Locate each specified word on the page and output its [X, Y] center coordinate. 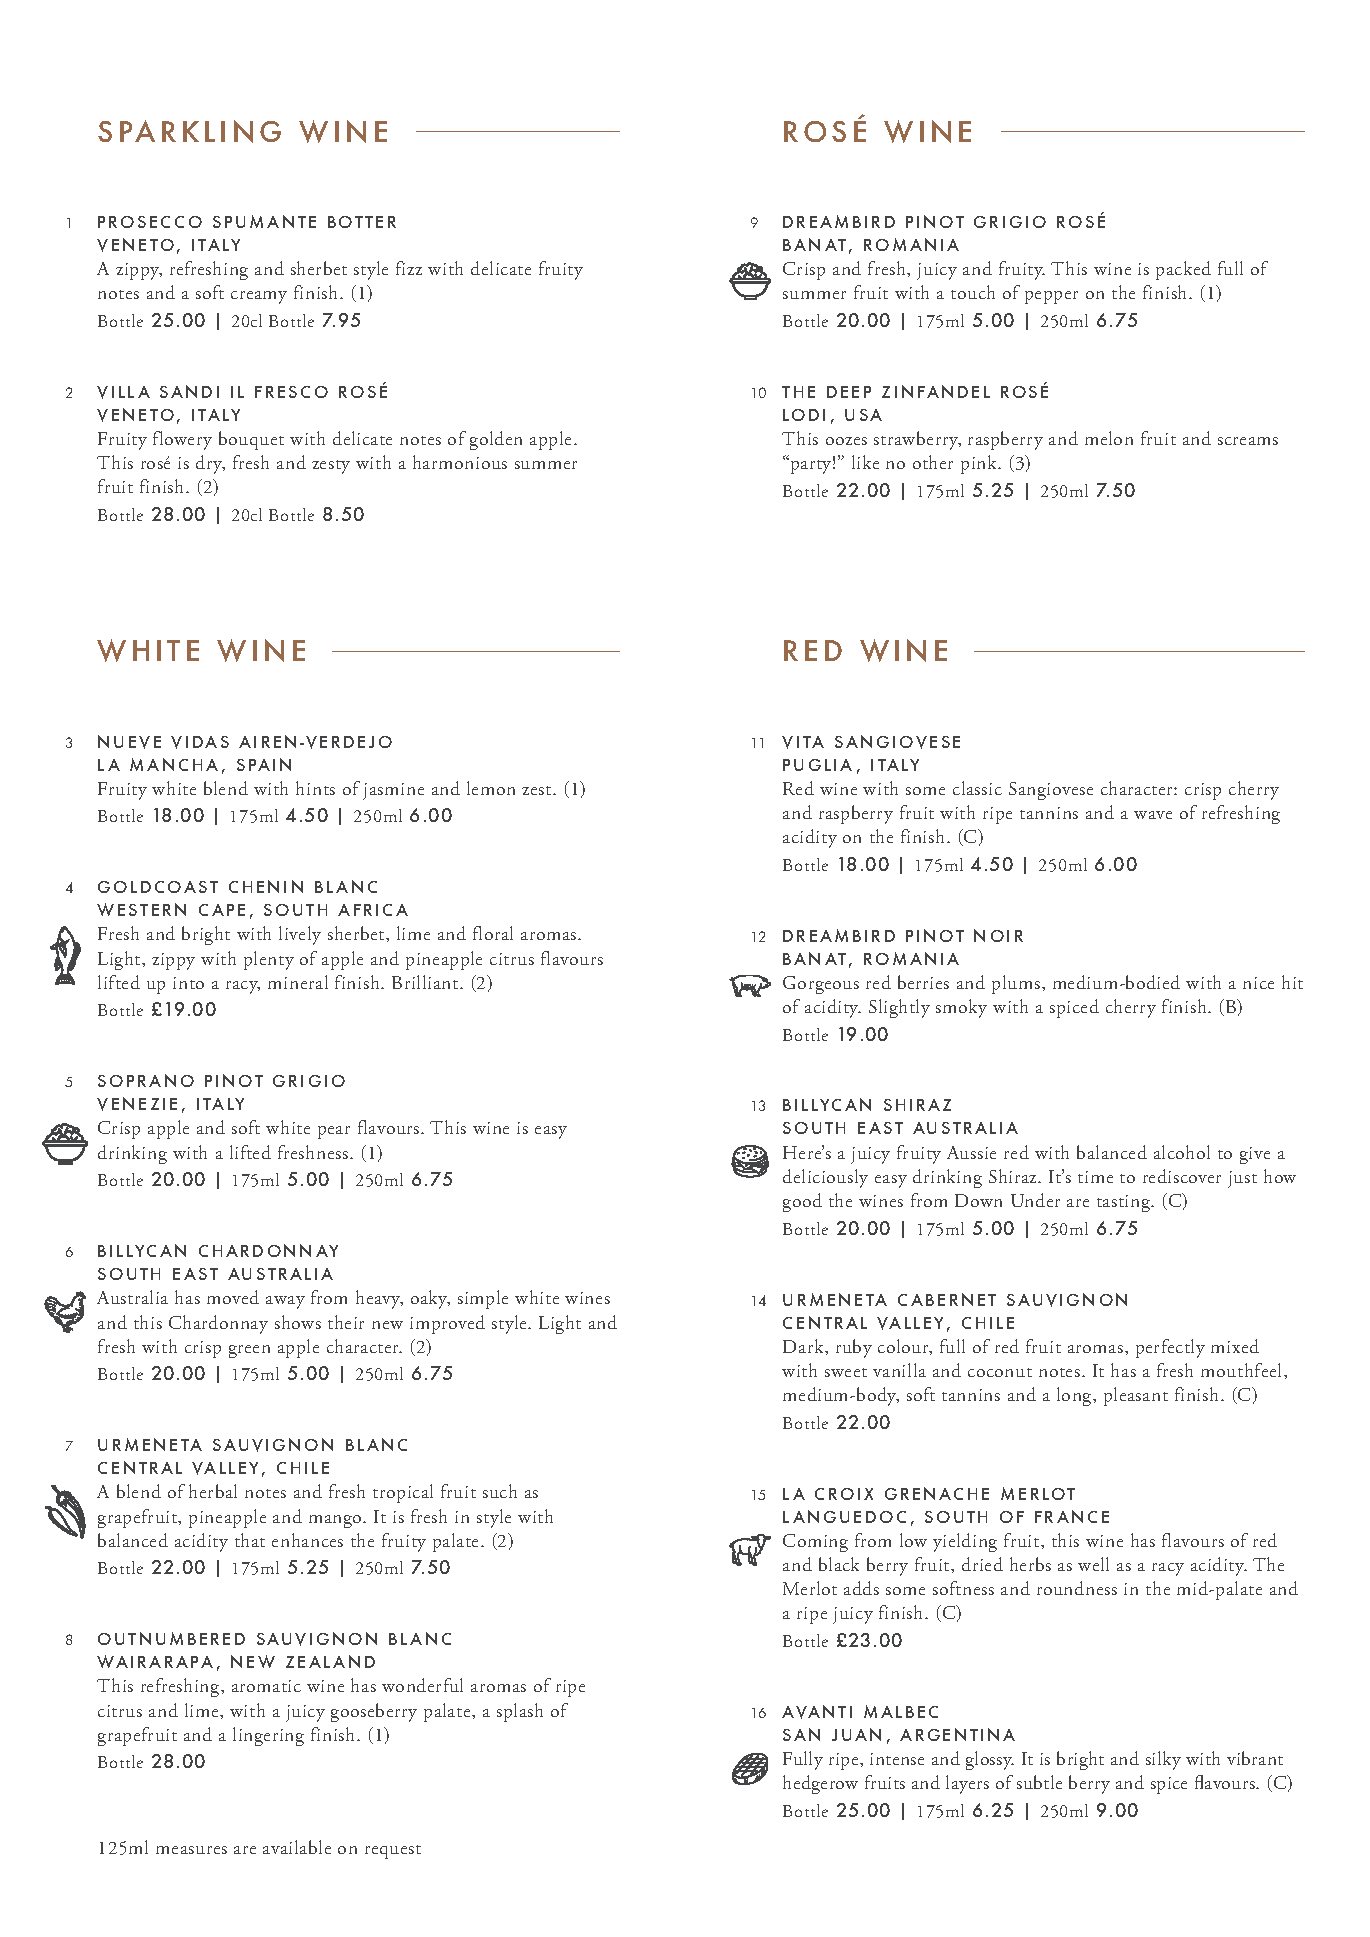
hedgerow [820, 1784]
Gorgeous [821, 985]
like [865, 462]
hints [315, 788]
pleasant [1136, 1396]
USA [863, 415]
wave [1153, 815]
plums [1016, 984]
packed [1183, 270]
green [249, 1351]
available [297, 1847]
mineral [298, 982]
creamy [259, 297]
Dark [804, 1346]
